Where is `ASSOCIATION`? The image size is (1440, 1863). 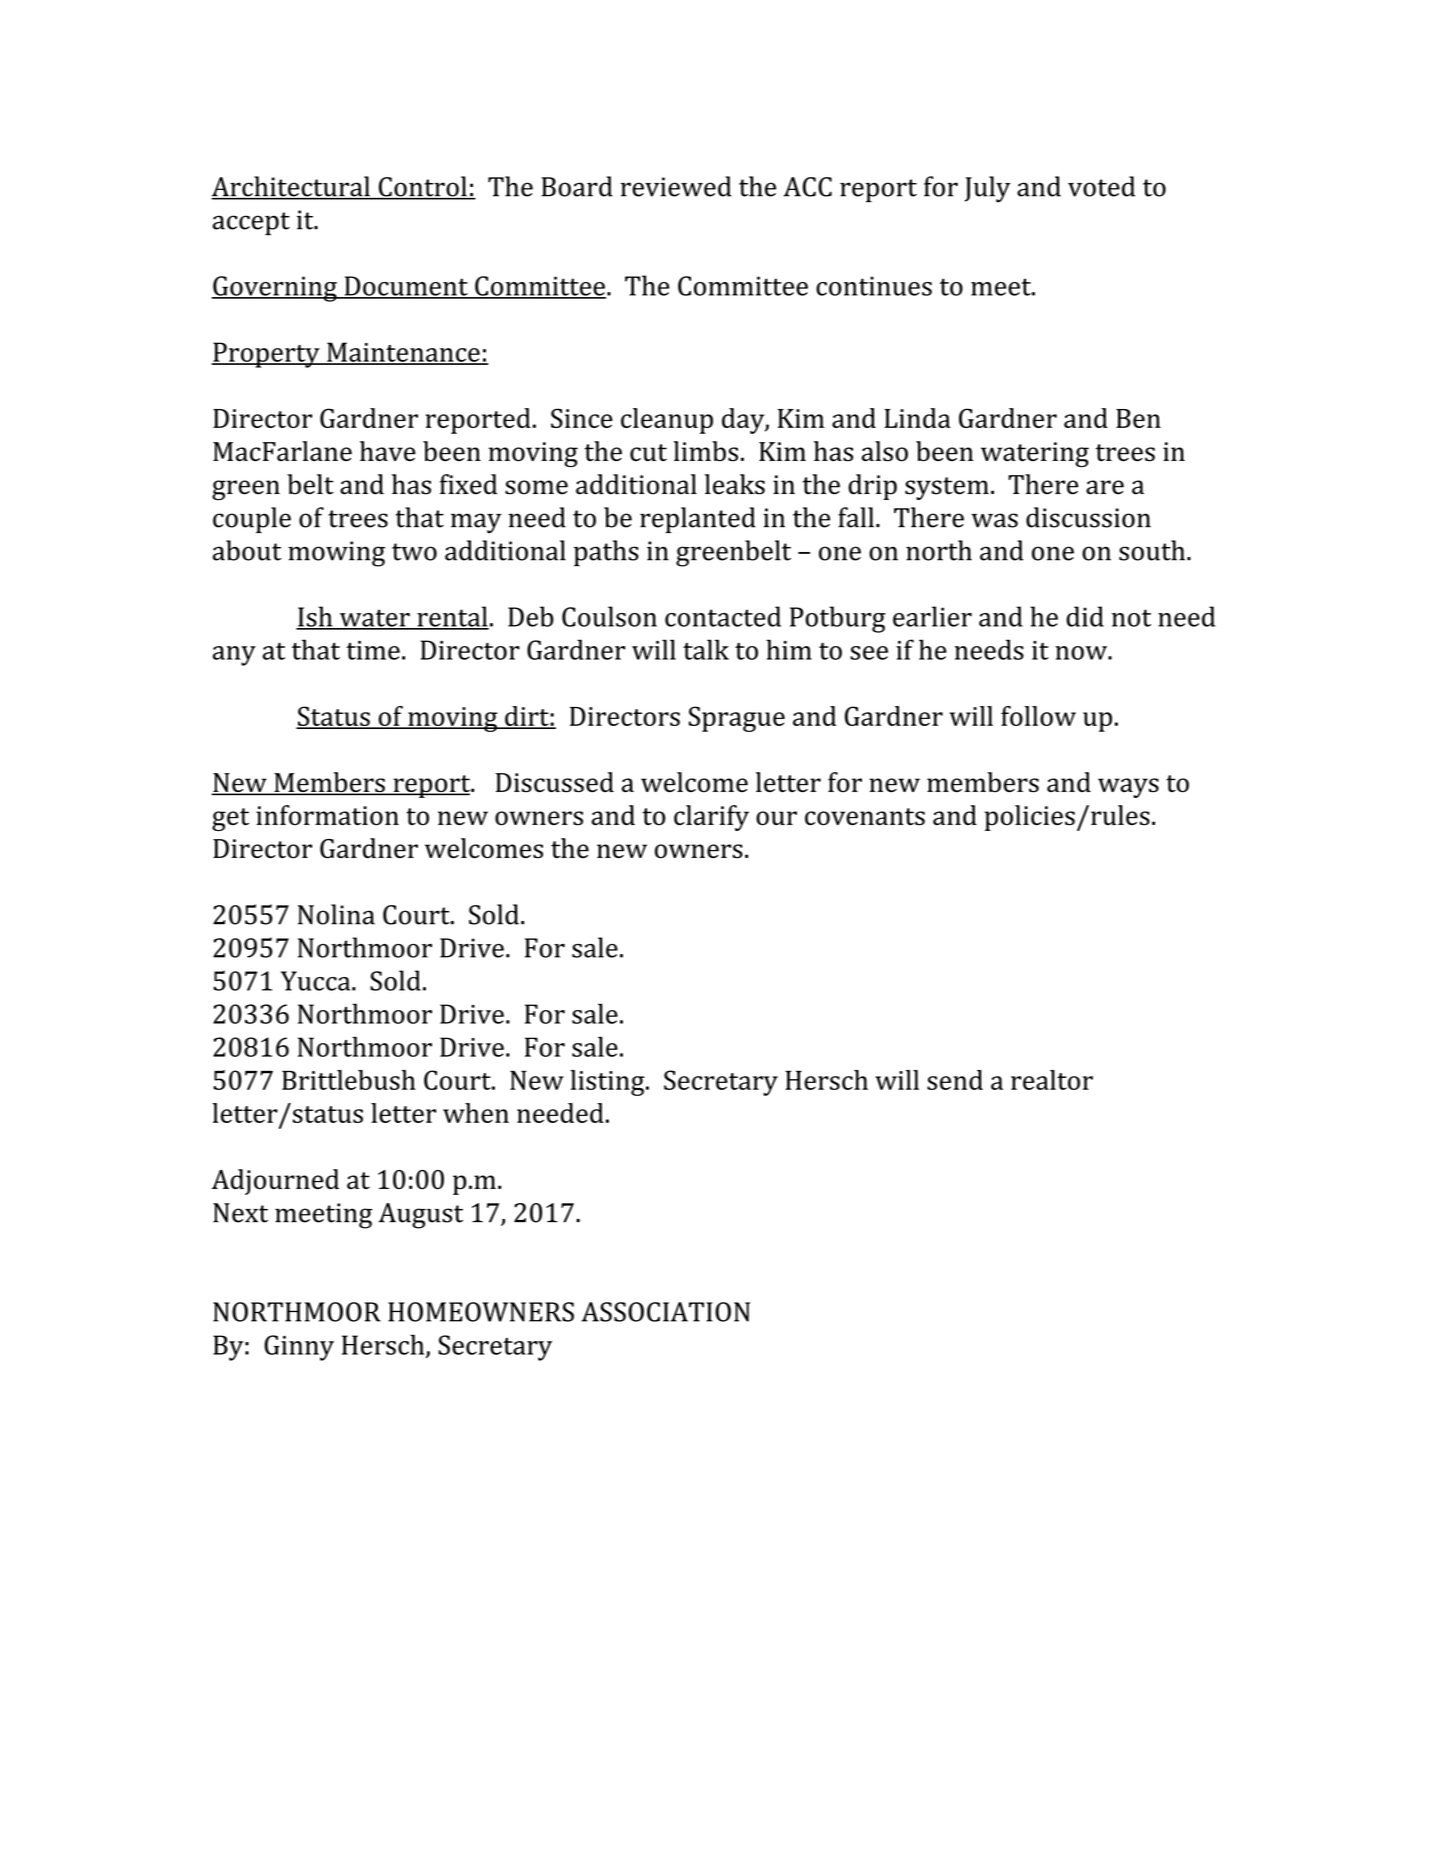 ASSOCIATION is located at coordinates (665, 1312).
